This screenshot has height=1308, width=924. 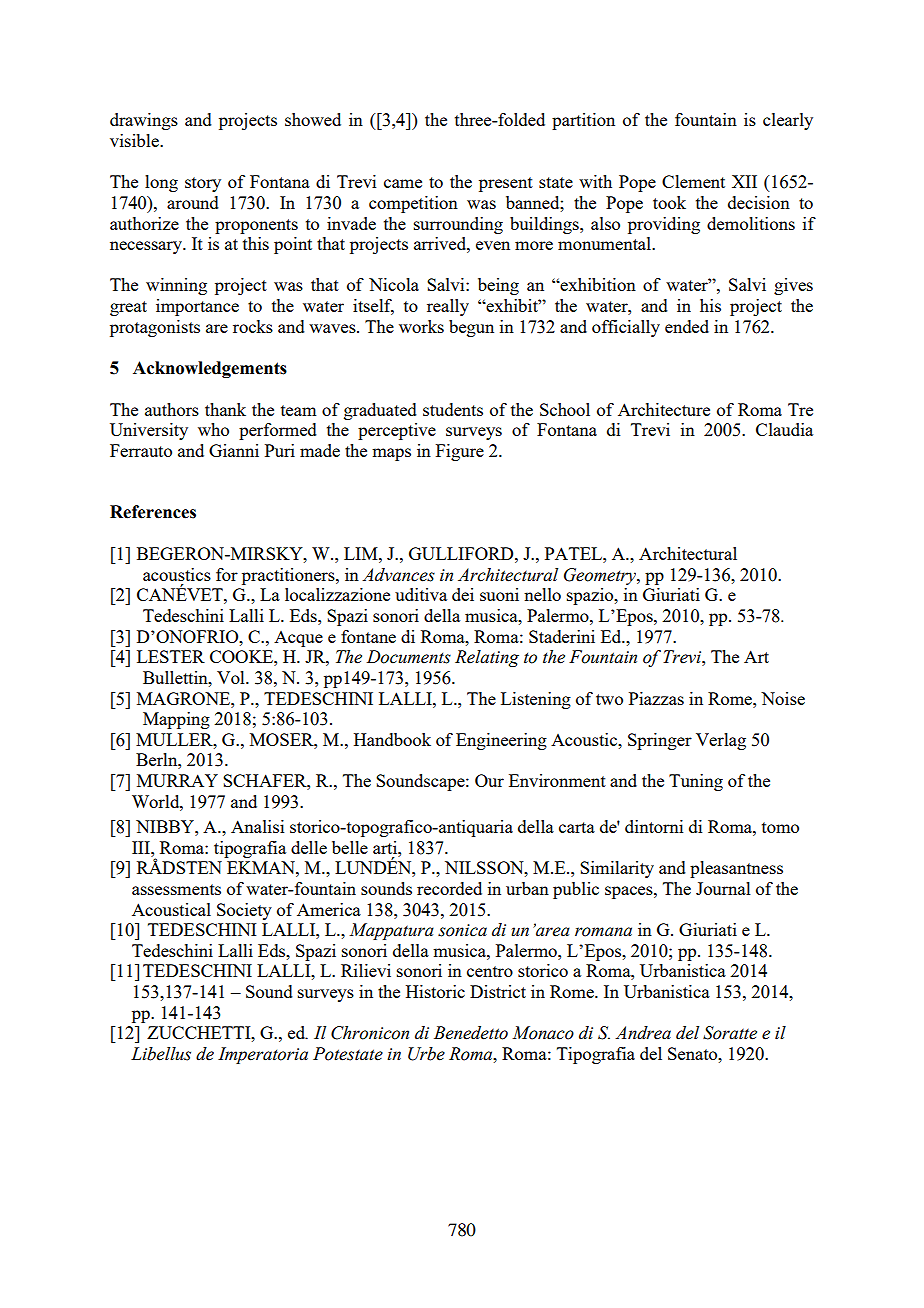 What do you see at coordinates (506, 184) in the screenshot?
I see `present` at bounding box center [506, 184].
